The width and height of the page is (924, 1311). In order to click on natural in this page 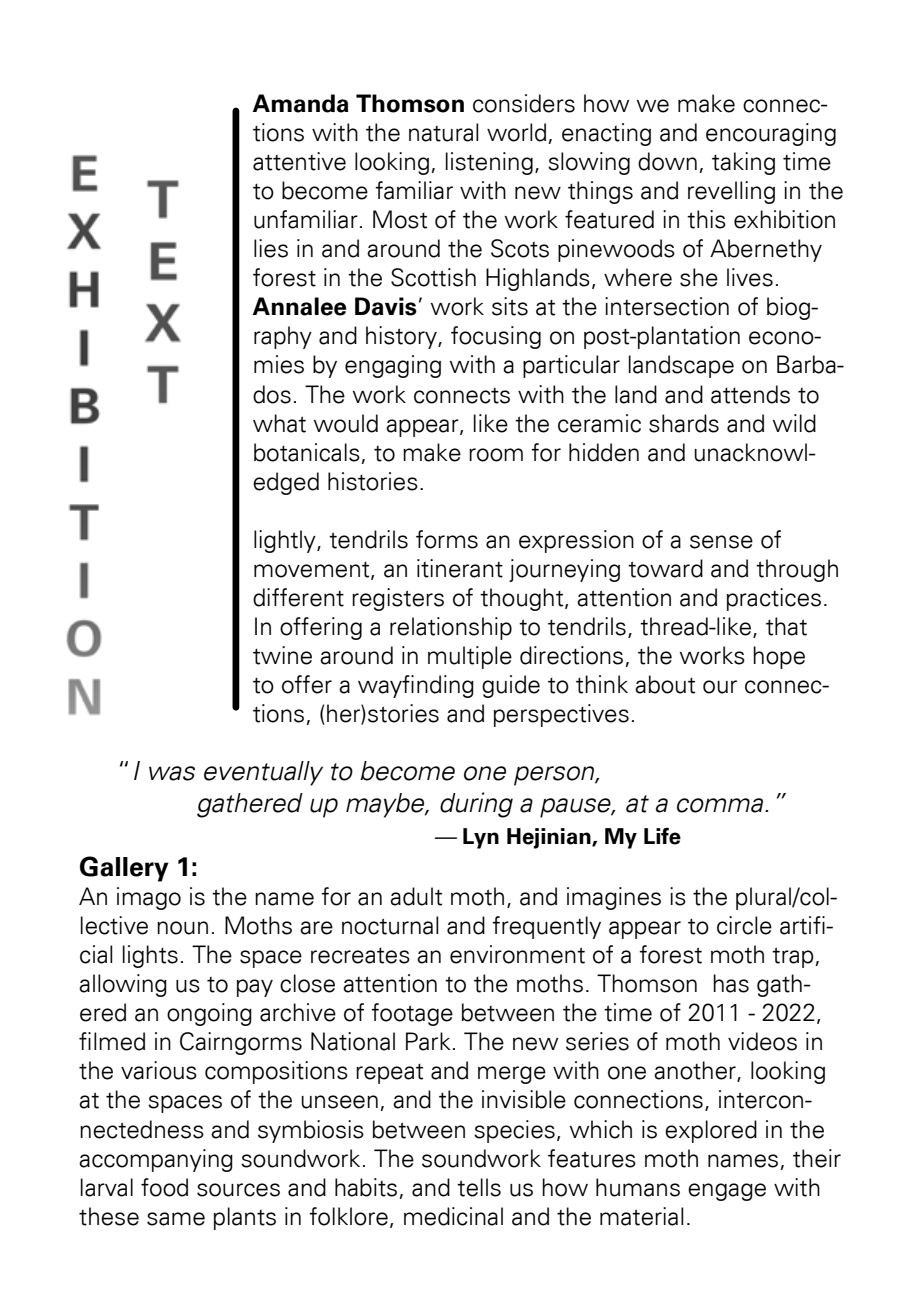, I will do `click(444, 132)`.
